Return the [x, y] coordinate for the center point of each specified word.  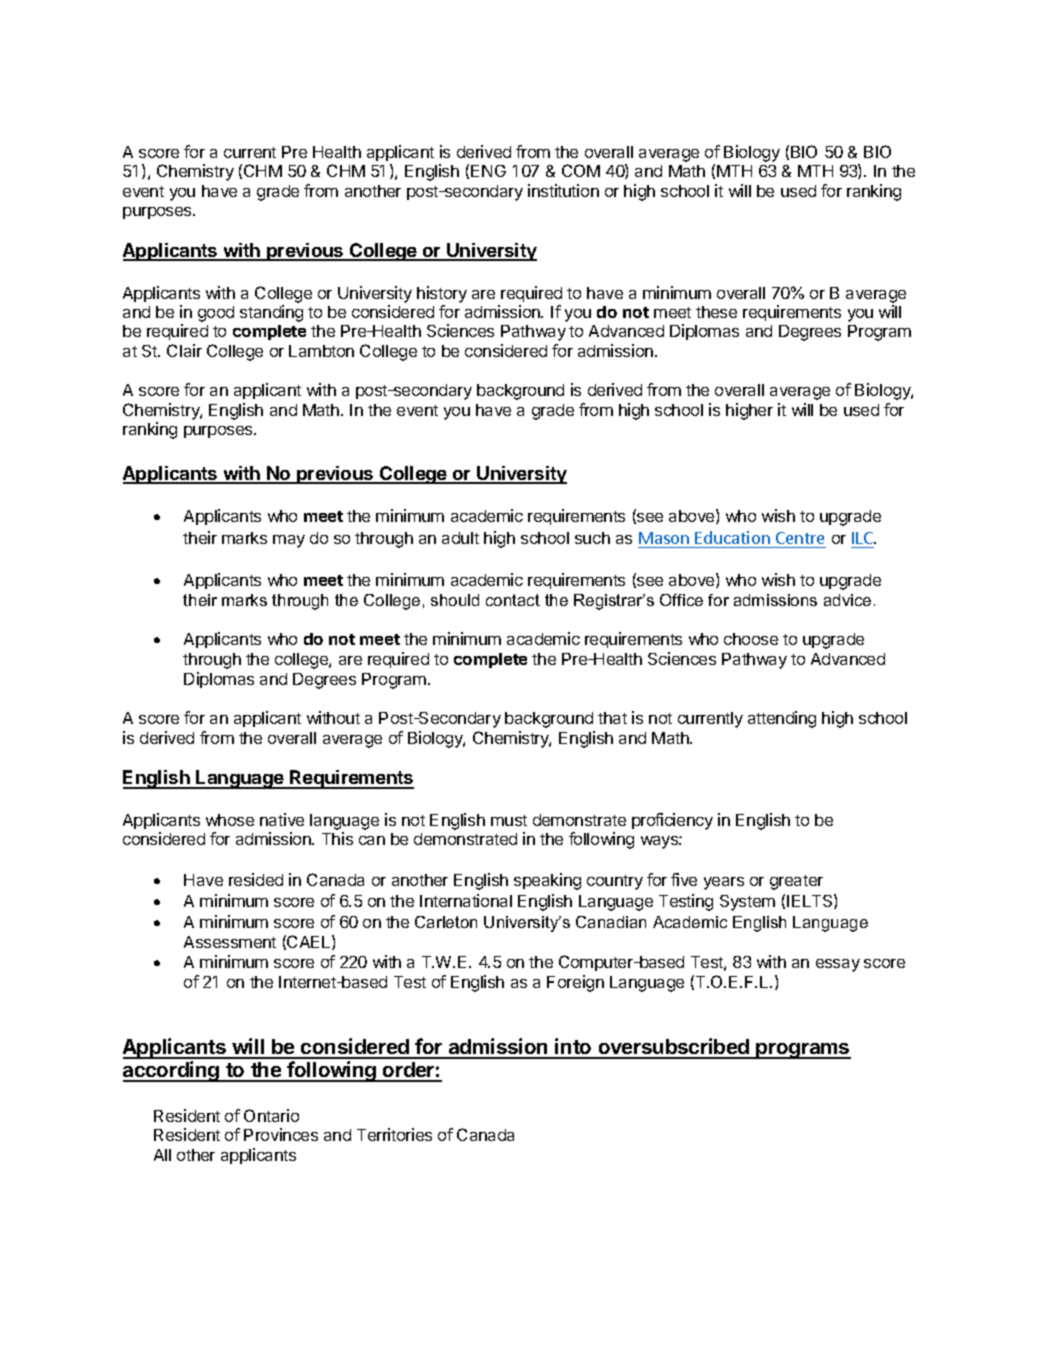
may [289, 541]
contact [513, 600]
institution [563, 190]
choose [751, 639]
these [716, 312]
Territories [394, 1134]
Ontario [271, 1115]
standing [271, 313]
